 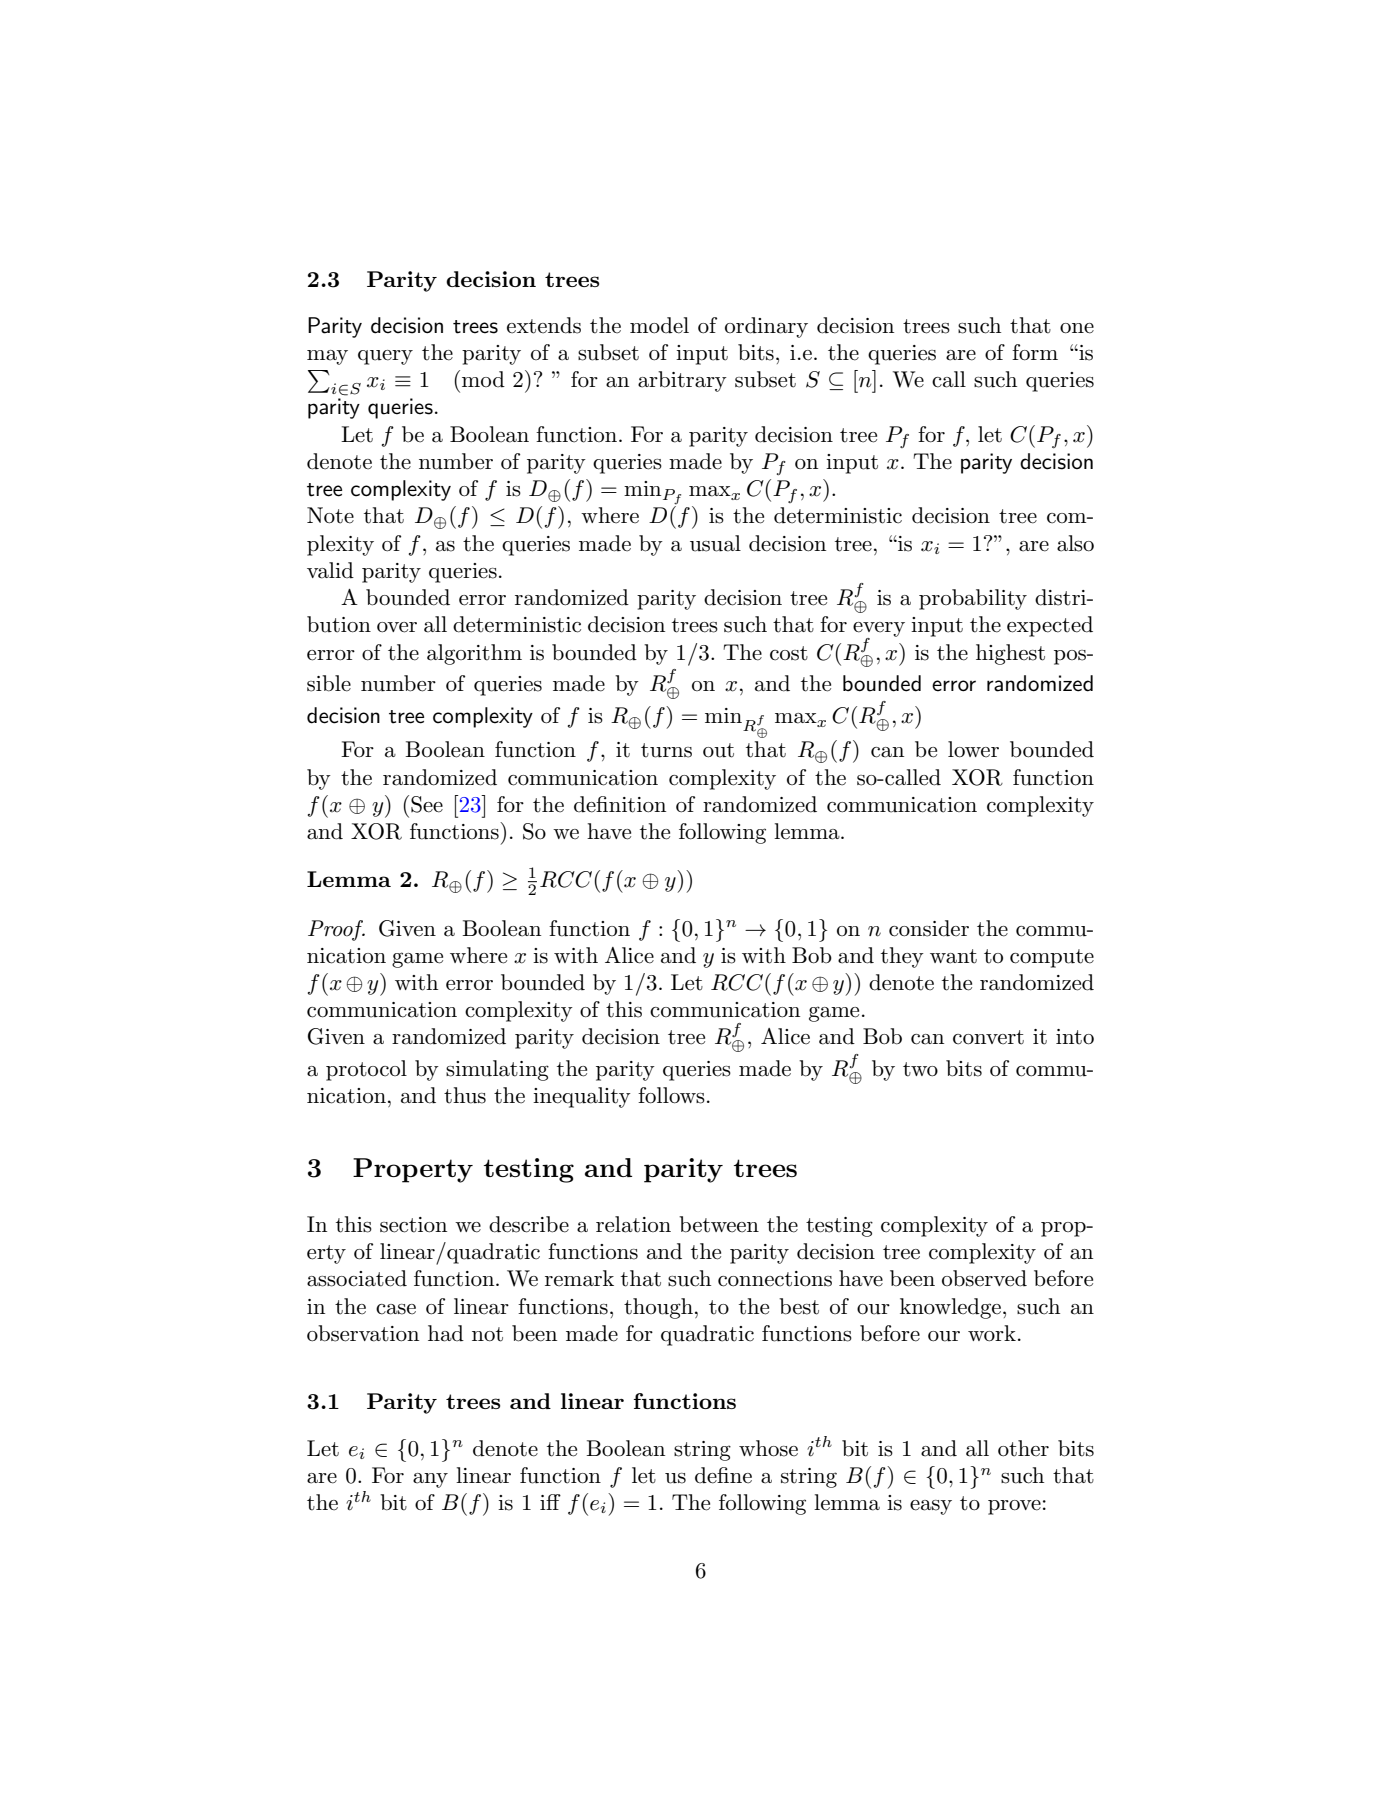 I want to click on out, so click(x=718, y=750).
